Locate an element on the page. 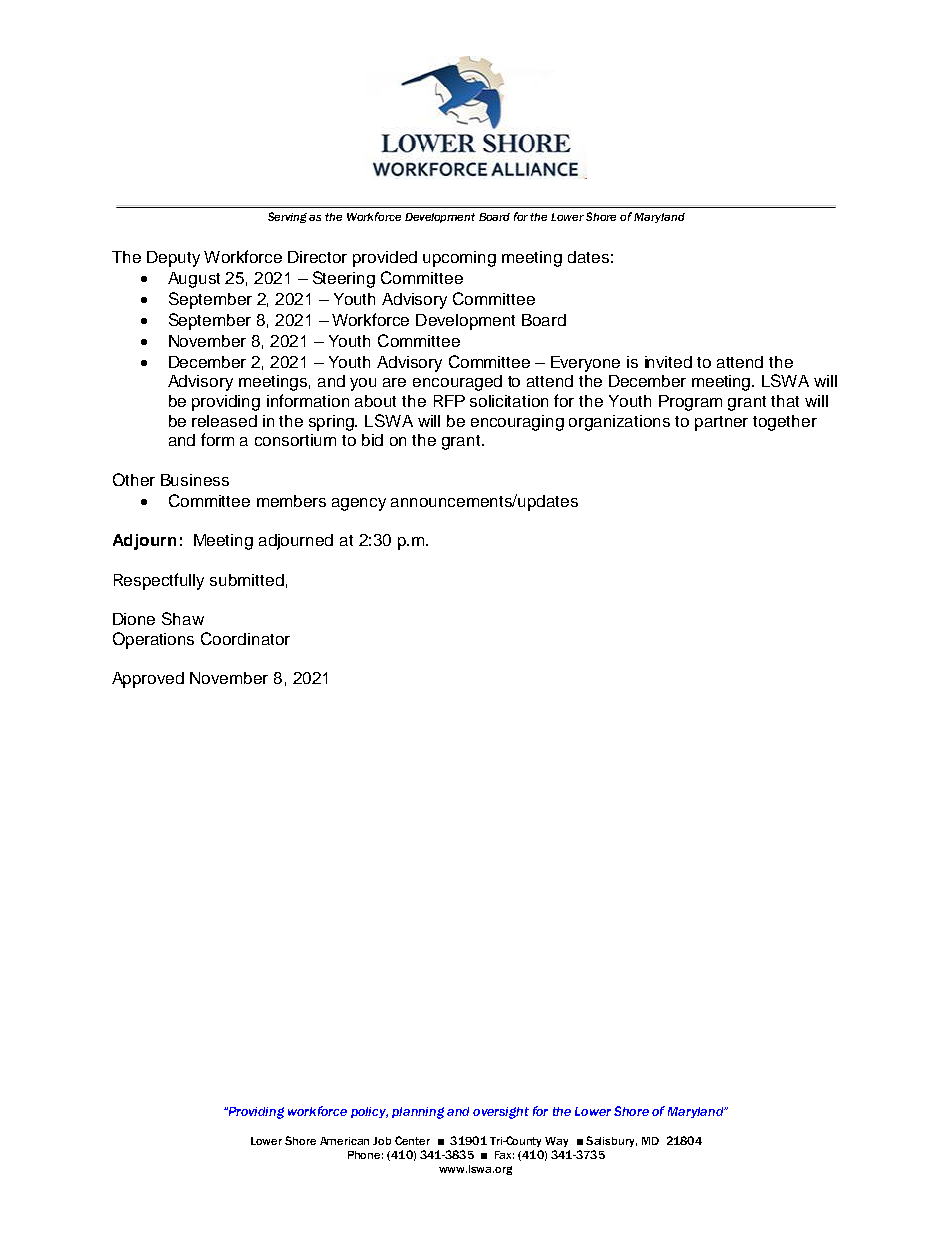  Approved is located at coordinates (148, 680).
